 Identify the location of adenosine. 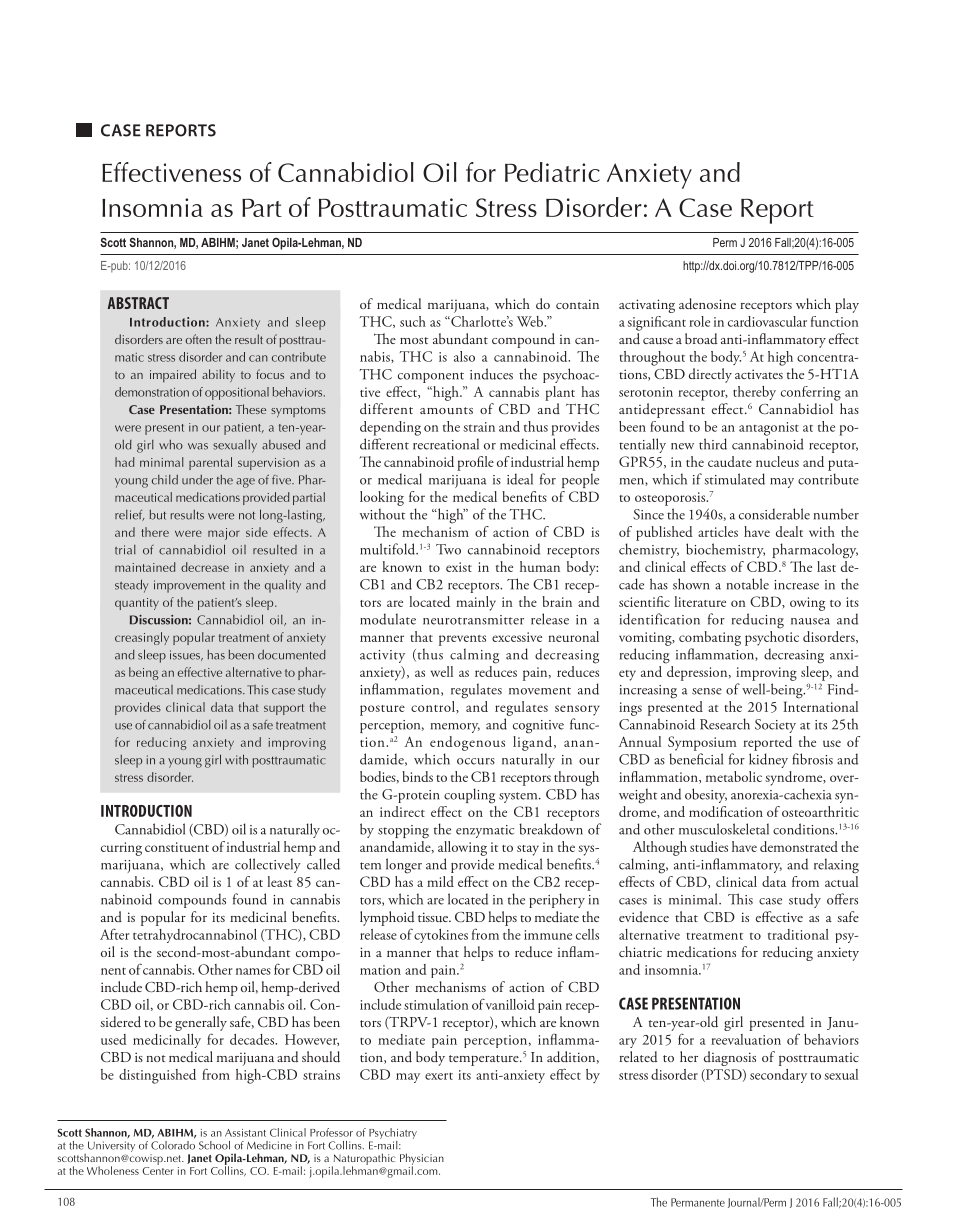
(707, 304).
